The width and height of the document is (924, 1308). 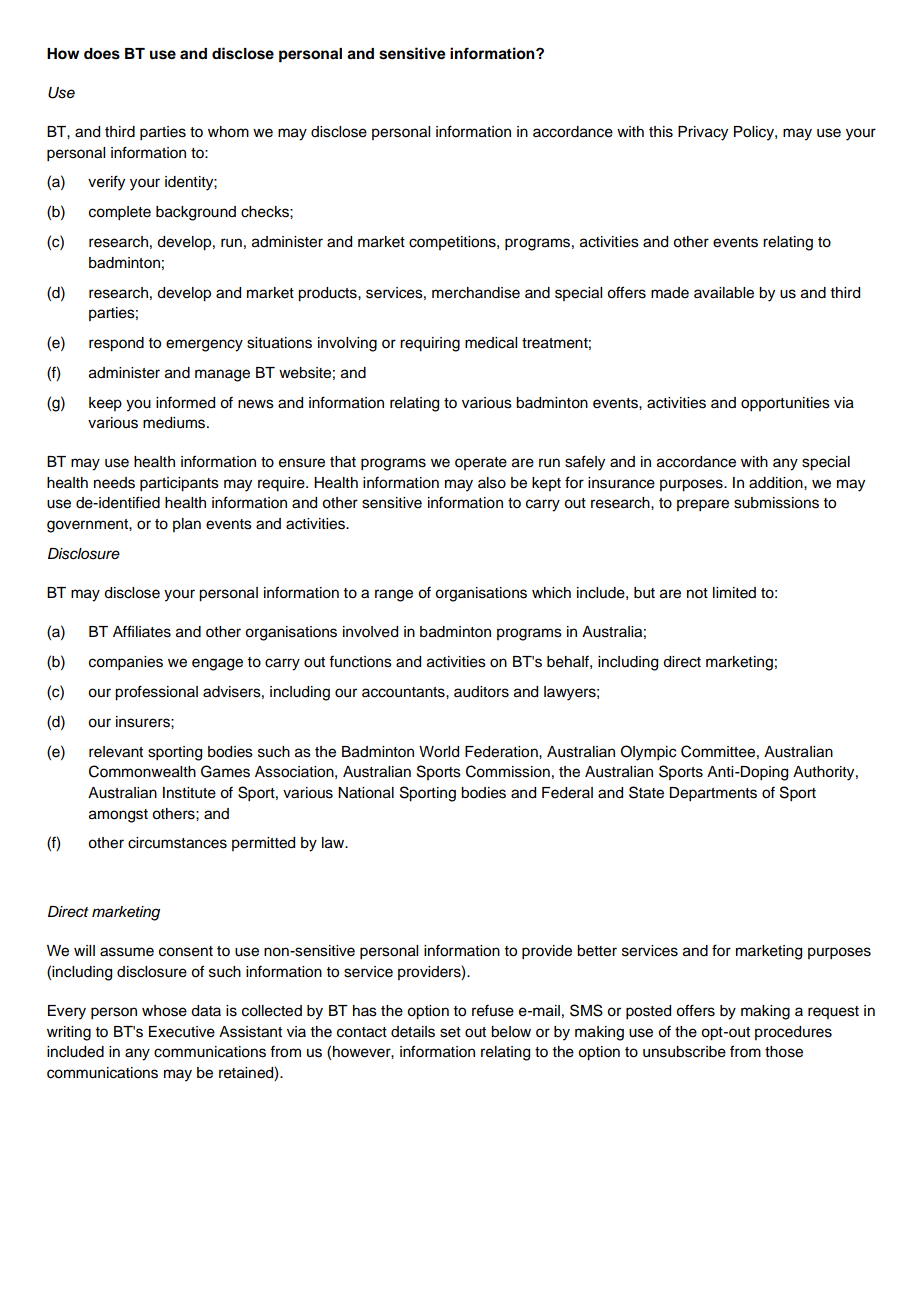 What do you see at coordinates (648, 753) in the document?
I see `Olympic` at bounding box center [648, 753].
